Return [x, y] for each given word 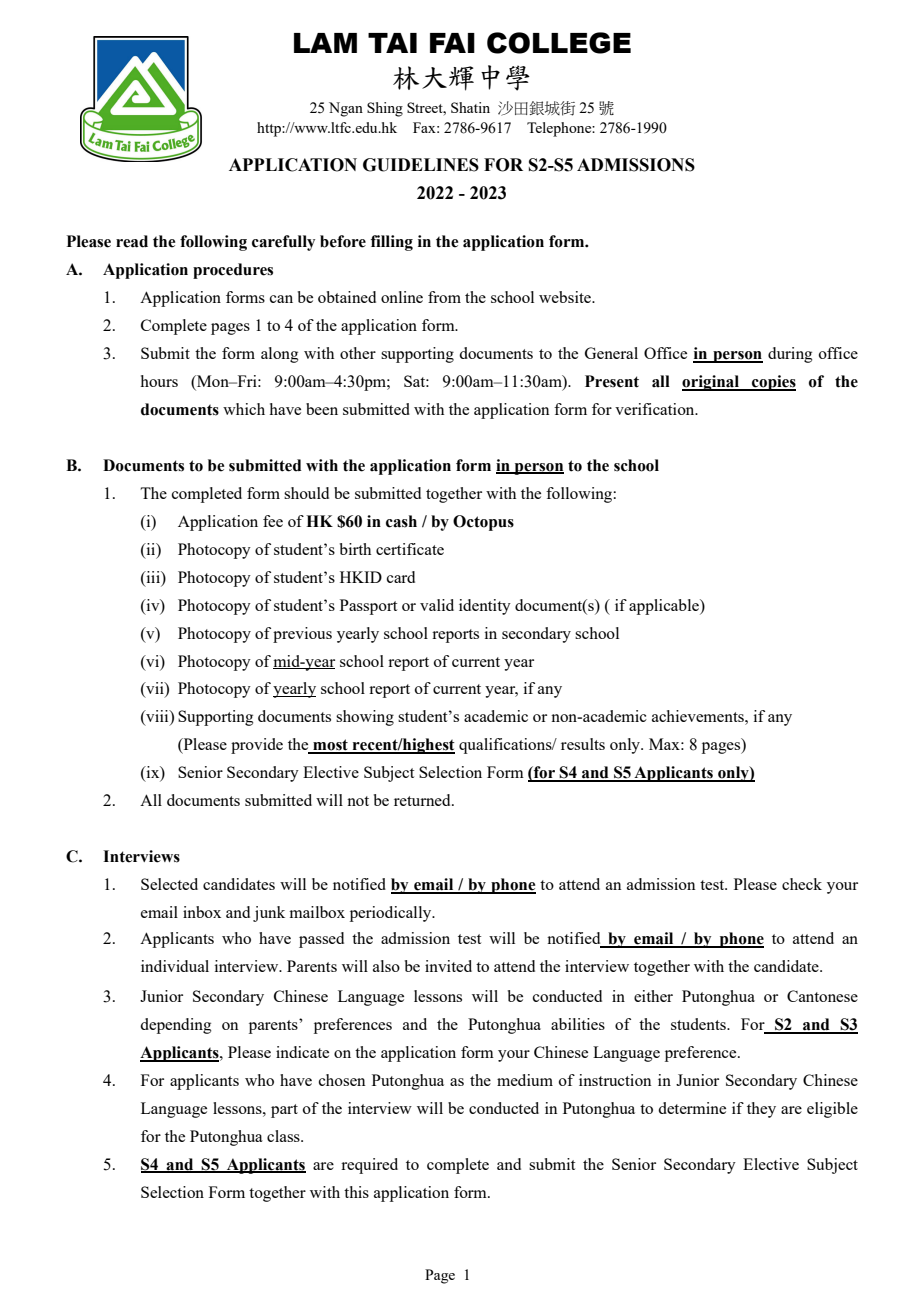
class [284, 1136]
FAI [452, 43]
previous [302, 635]
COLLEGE [559, 43]
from [444, 297]
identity [485, 607]
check [802, 884]
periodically [392, 914]
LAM [325, 43]
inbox [202, 912]
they [761, 1110]
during [790, 355]
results [583, 744]
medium [525, 1080]
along [279, 355]
